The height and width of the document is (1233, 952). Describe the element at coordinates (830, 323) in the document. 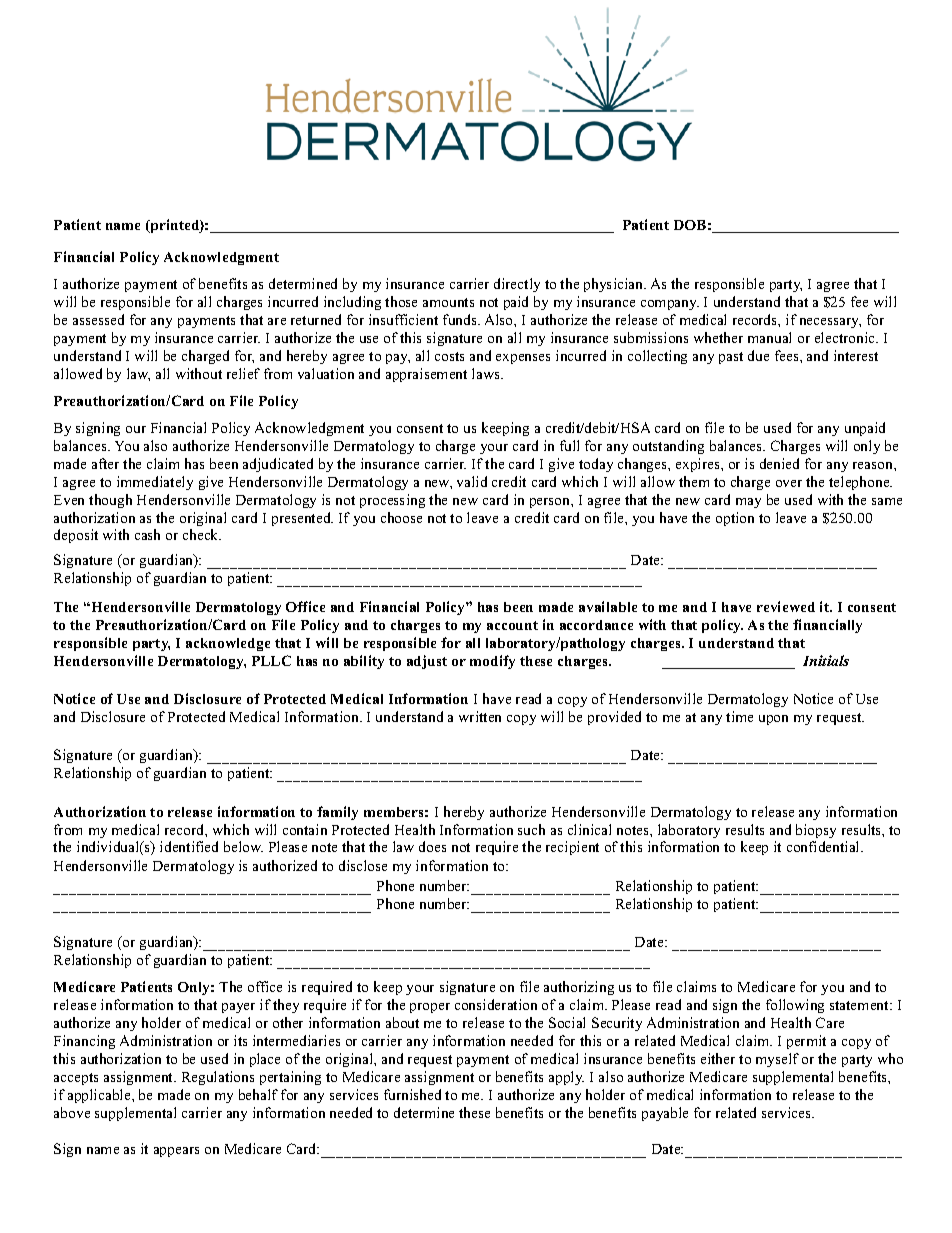

I see `necessary` at that location.
